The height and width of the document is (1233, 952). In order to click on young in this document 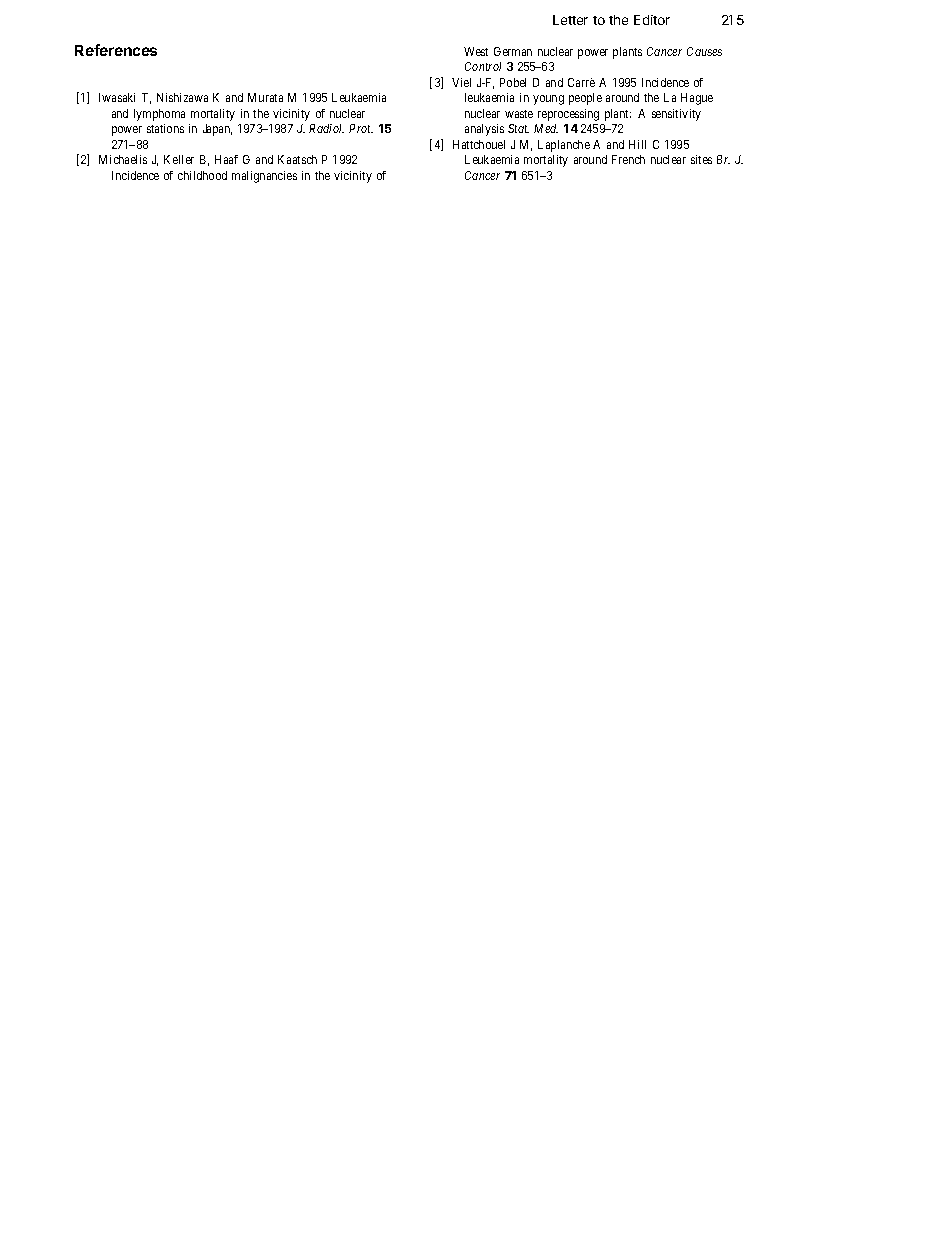, I will do `click(548, 100)`.
